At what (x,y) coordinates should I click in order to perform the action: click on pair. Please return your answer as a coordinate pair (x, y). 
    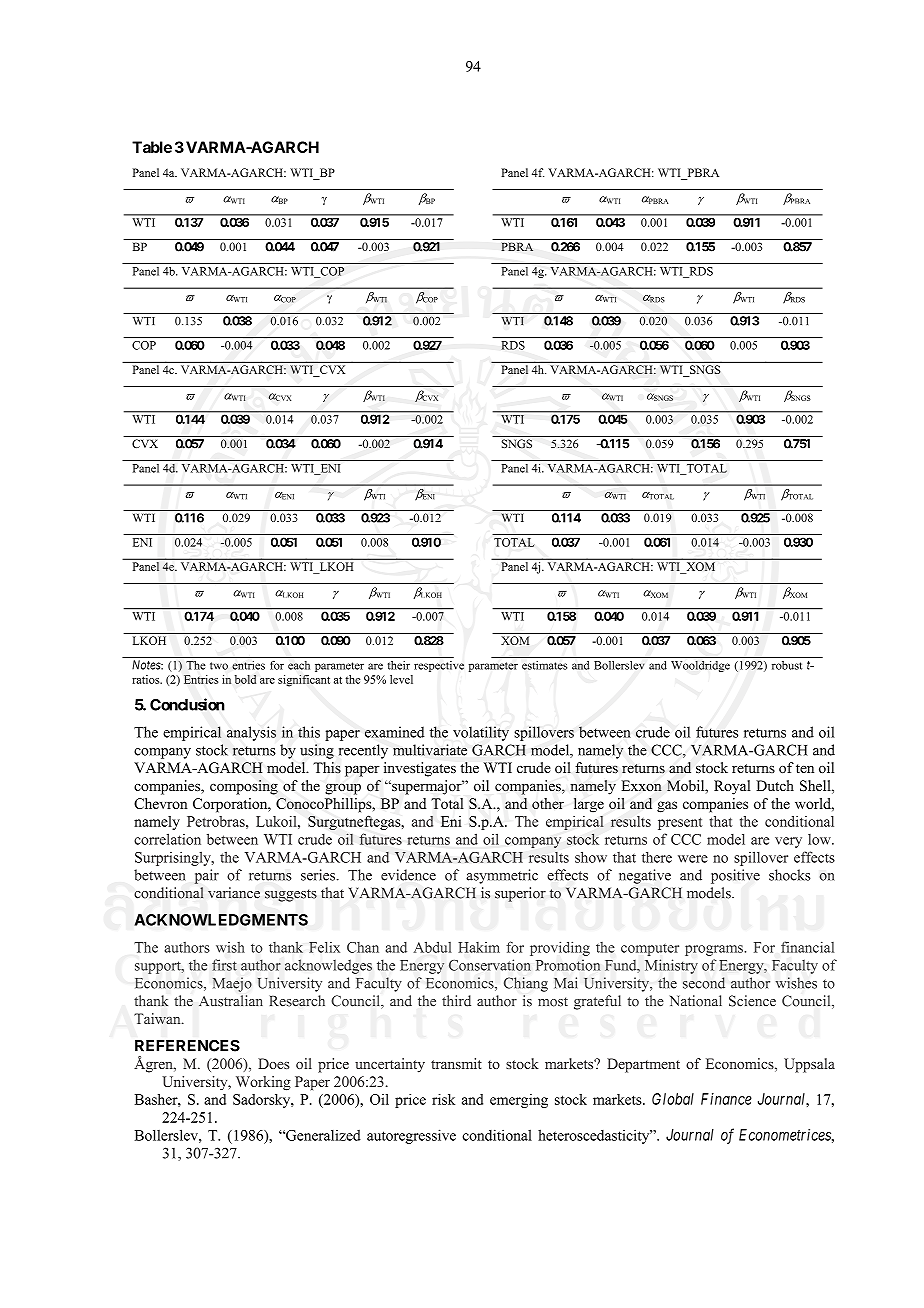
    Looking at the image, I should click on (206, 876).
